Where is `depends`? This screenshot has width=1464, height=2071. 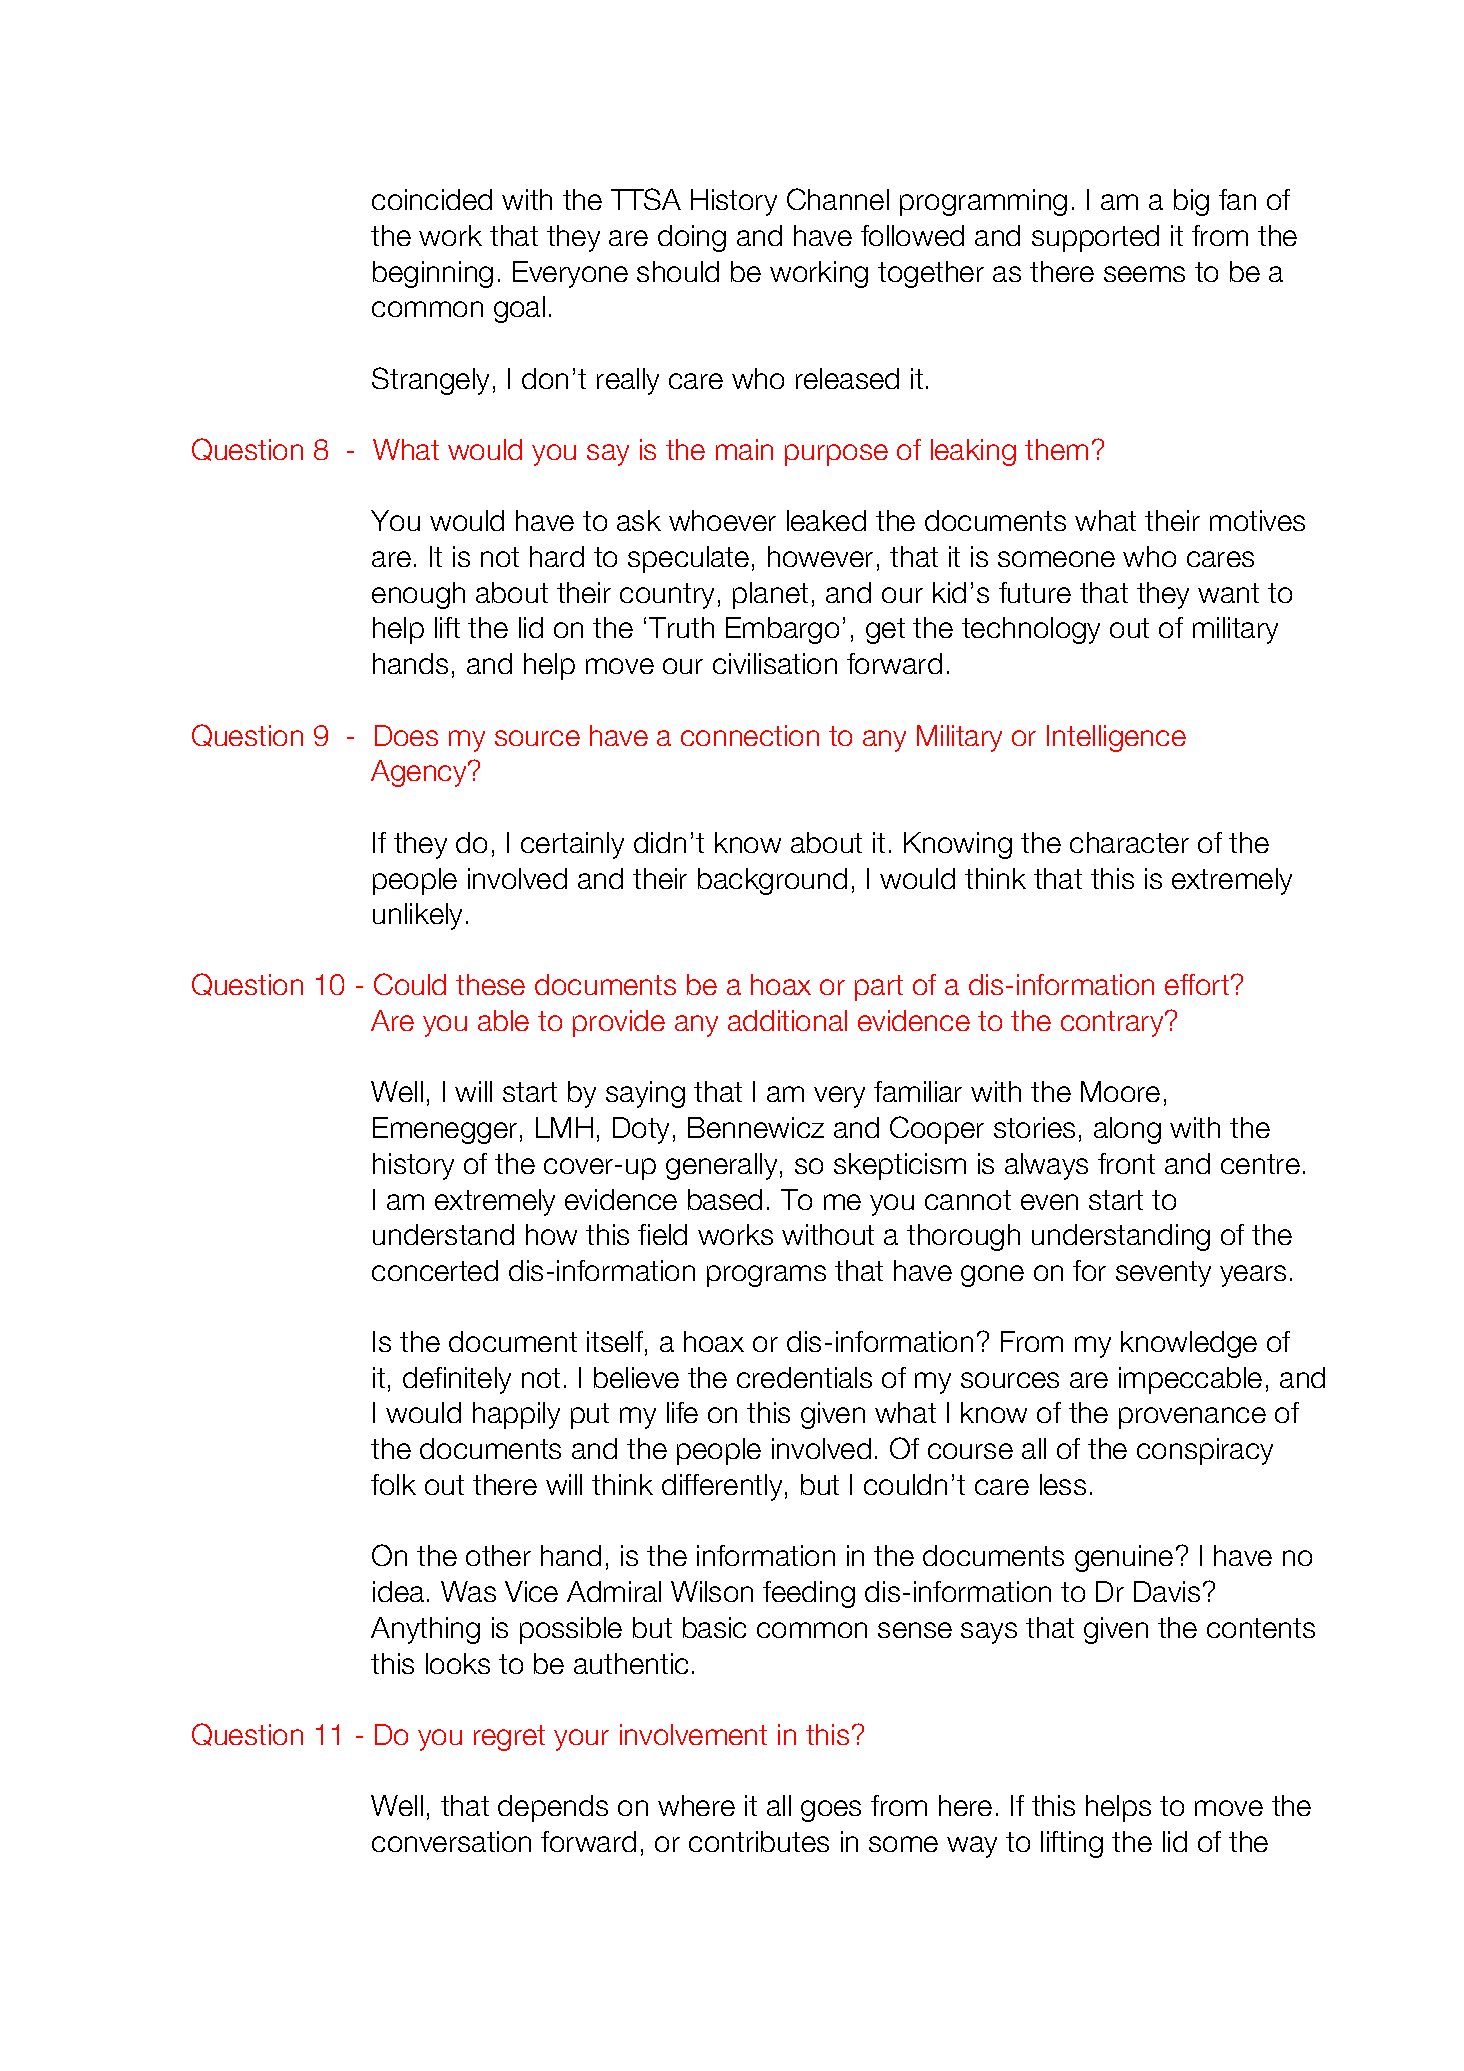 depends is located at coordinates (553, 1808).
